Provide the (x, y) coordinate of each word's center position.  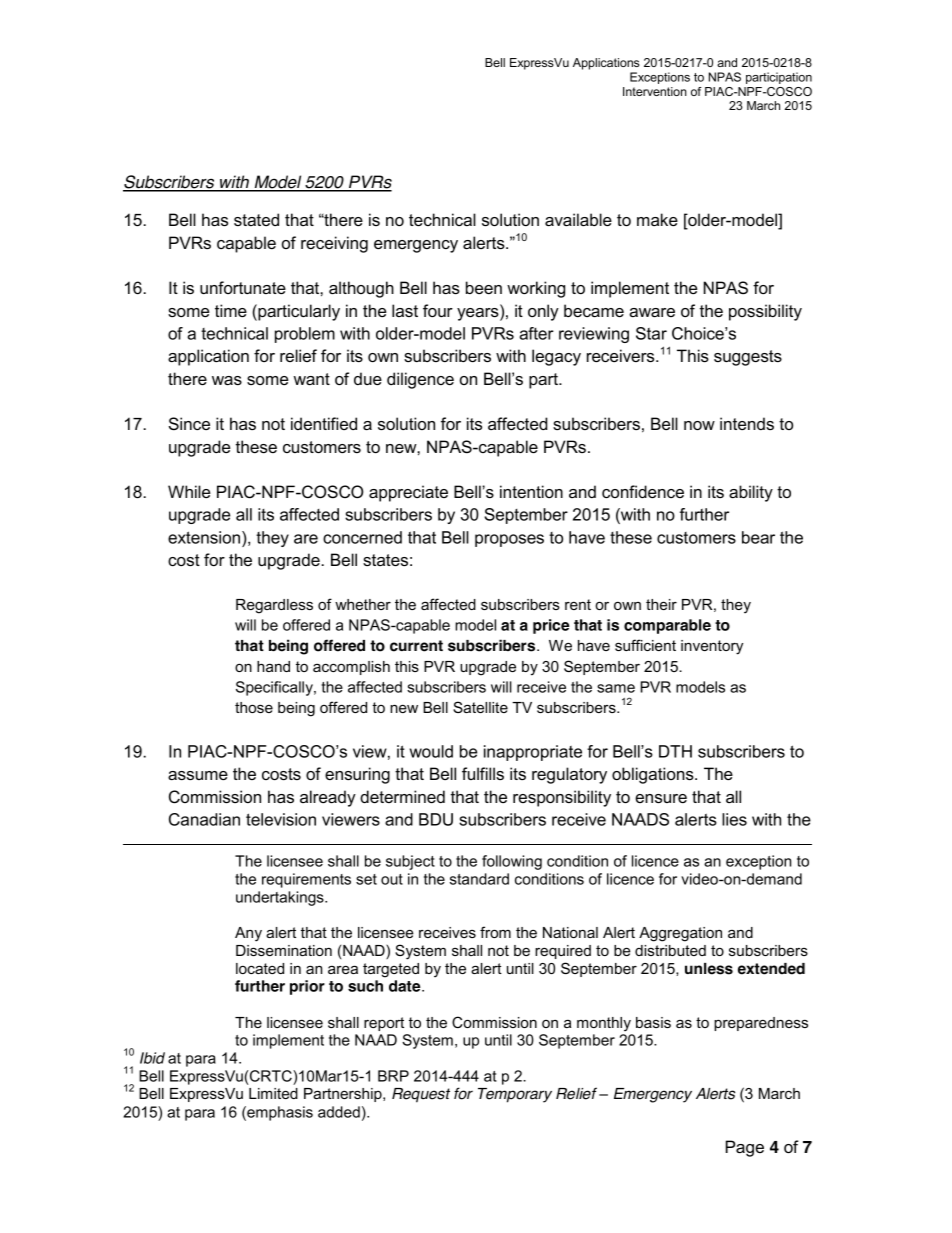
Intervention (655, 91)
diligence (420, 380)
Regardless (274, 606)
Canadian (204, 819)
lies (734, 819)
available (578, 219)
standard (479, 879)
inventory (712, 647)
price (551, 626)
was (227, 380)
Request (421, 1095)
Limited (273, 1093)
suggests (748, 358)
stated (256, 219)
